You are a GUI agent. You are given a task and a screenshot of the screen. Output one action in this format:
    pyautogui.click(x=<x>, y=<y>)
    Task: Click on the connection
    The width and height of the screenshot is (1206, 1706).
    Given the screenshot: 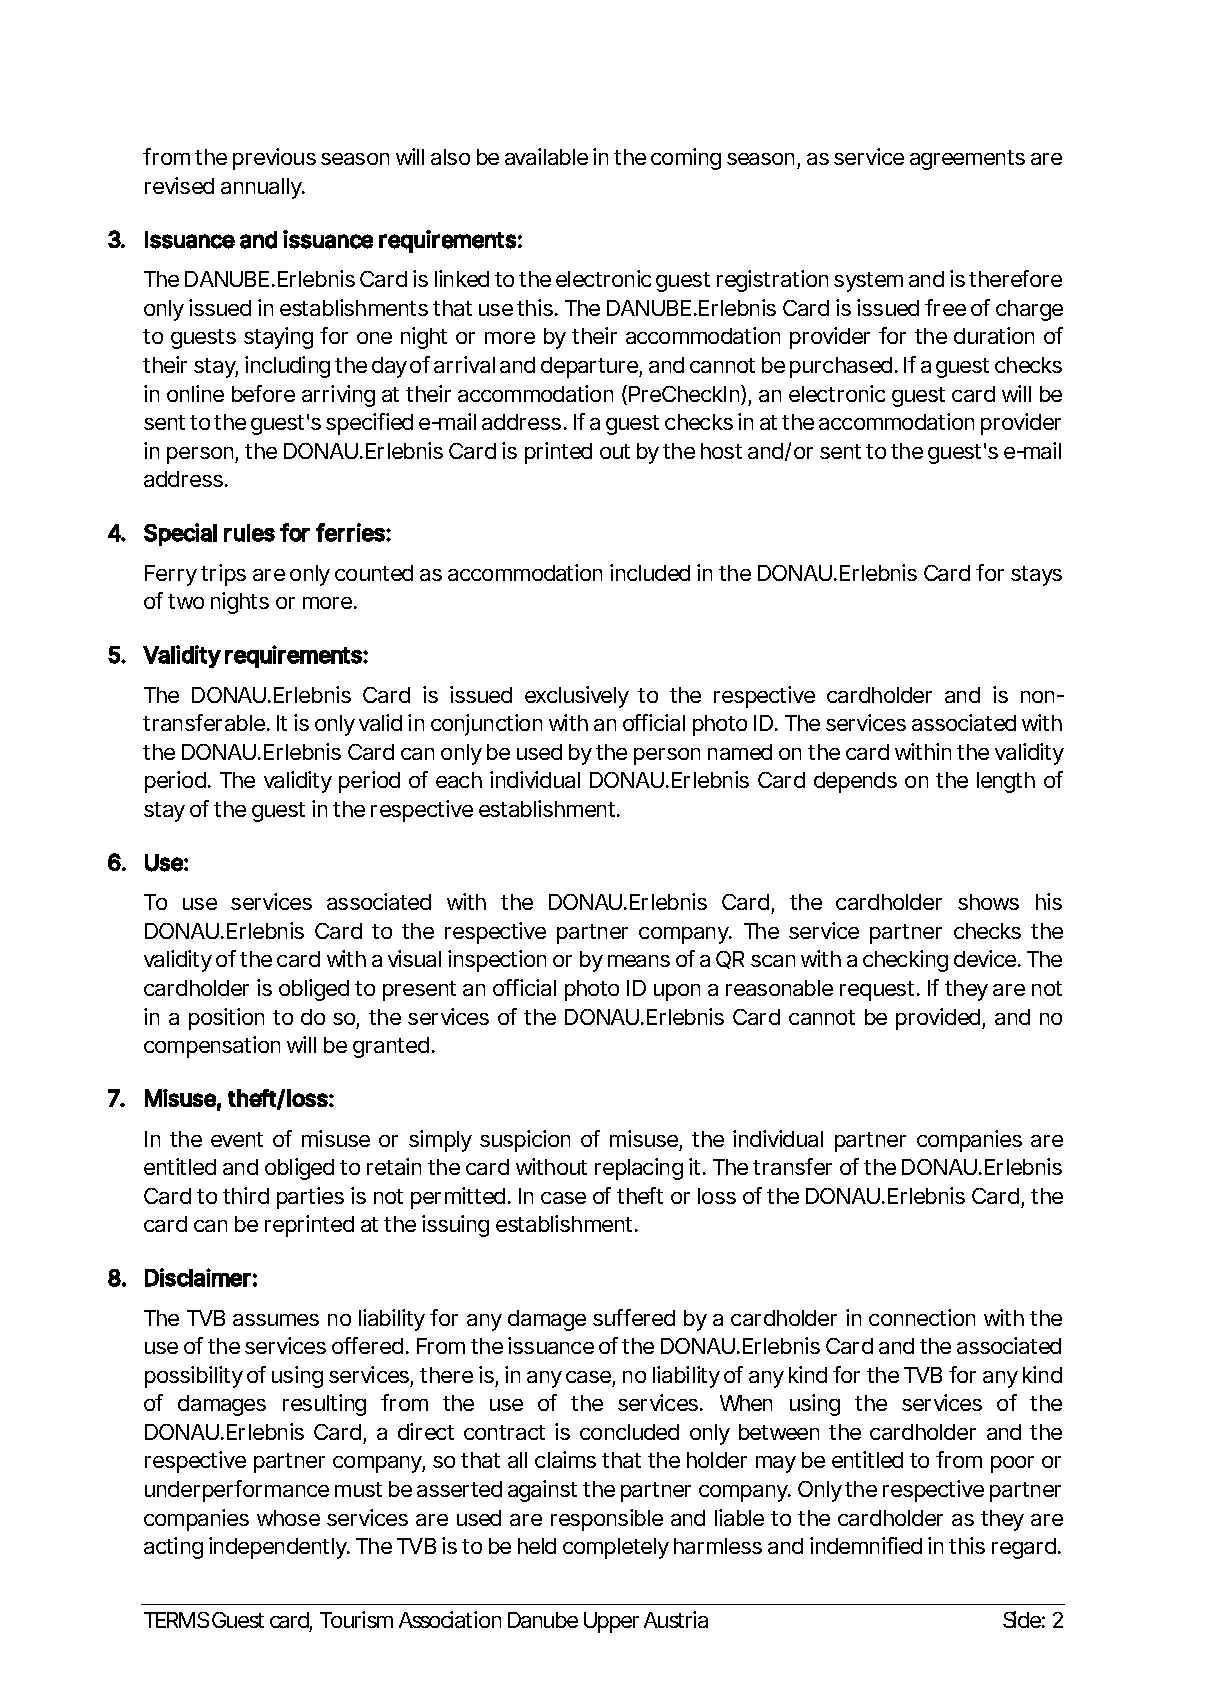 What is the action you would take?
    pyautogui.click(x=922, y=1317)
